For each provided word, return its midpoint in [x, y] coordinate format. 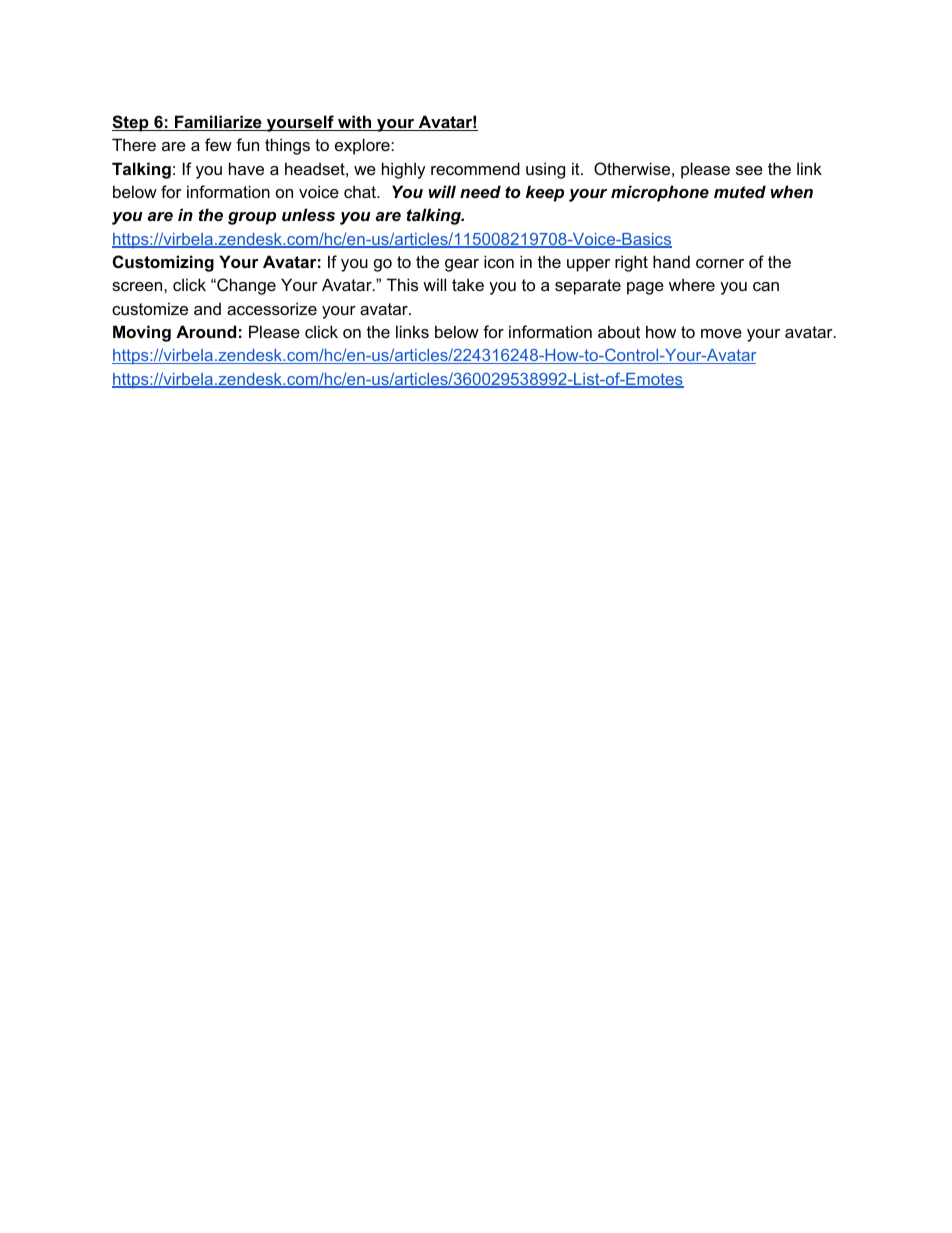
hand [671, 261]
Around [206, 331]
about [619, 331]
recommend [475, 168]
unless [308, 214]
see [749, 170]
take [468, 284]
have [246, 168]
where [692, 284]
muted [740, 191]
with [355, 123]
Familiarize [218, 123]
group [252, 218]
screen [138, 286]
